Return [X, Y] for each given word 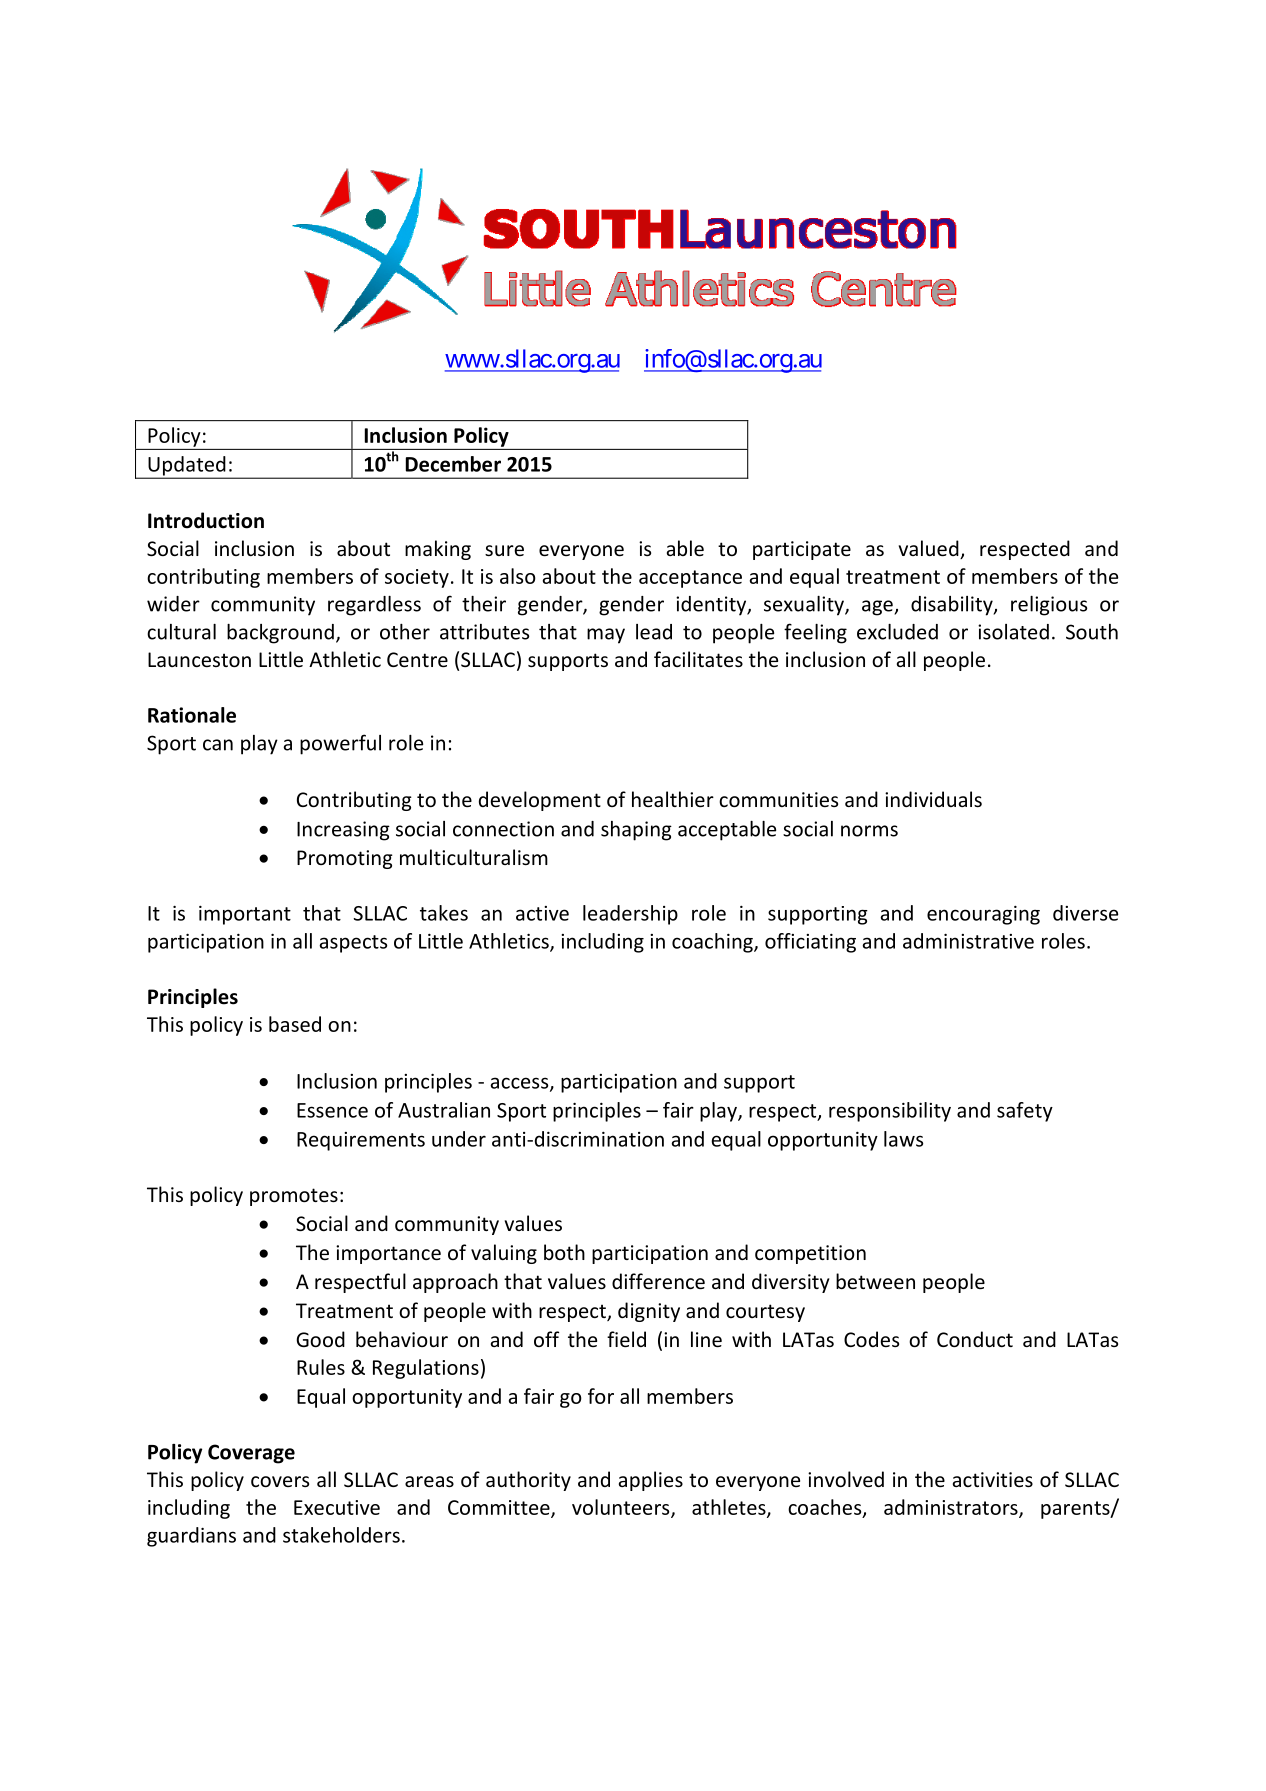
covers [280, 1481]
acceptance [690, 579]
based [295, 1024]
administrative [968, 941]
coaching [713, 943]
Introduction [206, 520]
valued [930, 549]
